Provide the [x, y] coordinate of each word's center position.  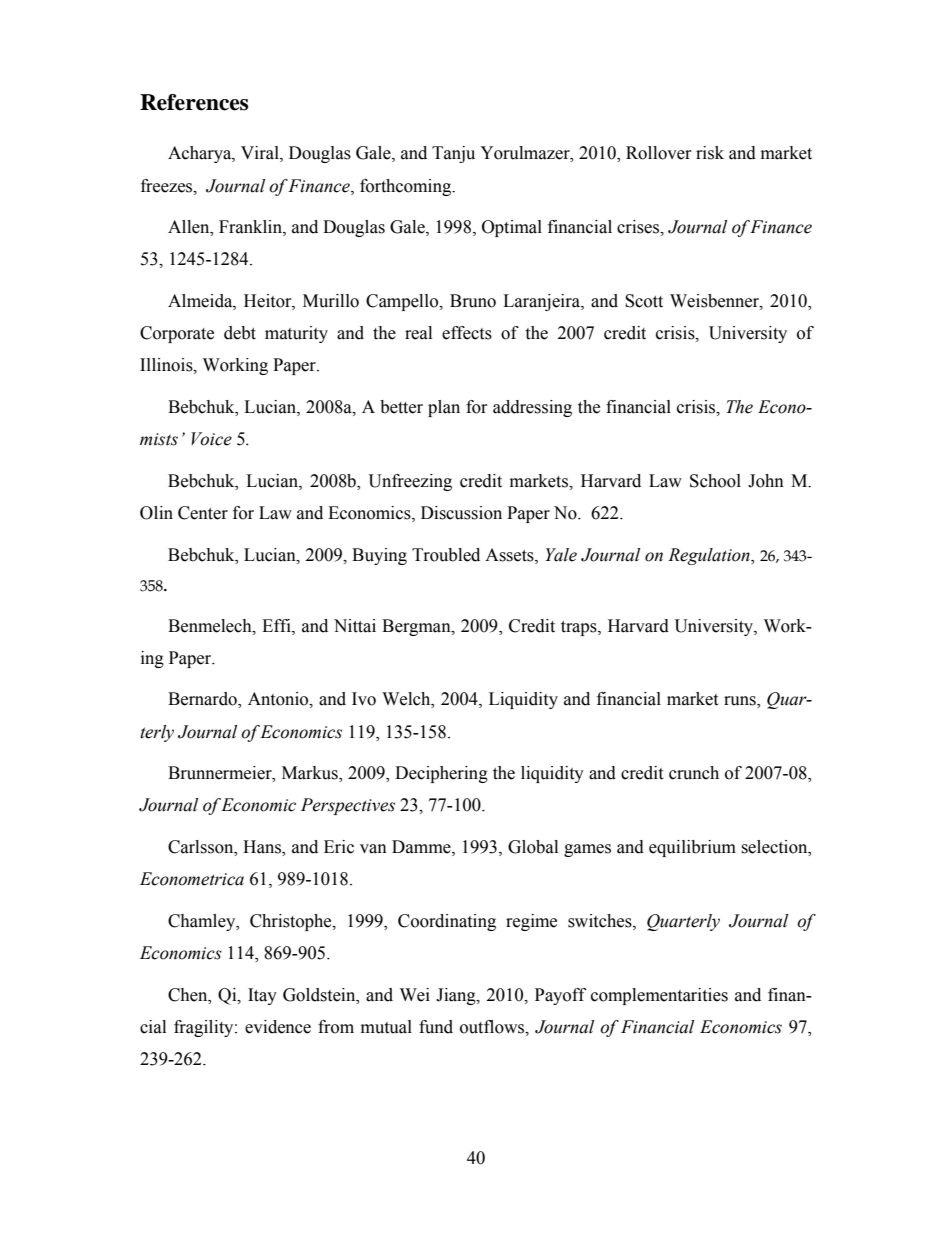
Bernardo [203, 700]
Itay [262, 996]
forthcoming [407, 187]
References [194, 102]
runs [741, 702]
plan [444, 408]
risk [710, 153]
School [715, 481]
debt [240, 333]
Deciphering [441, 774]
